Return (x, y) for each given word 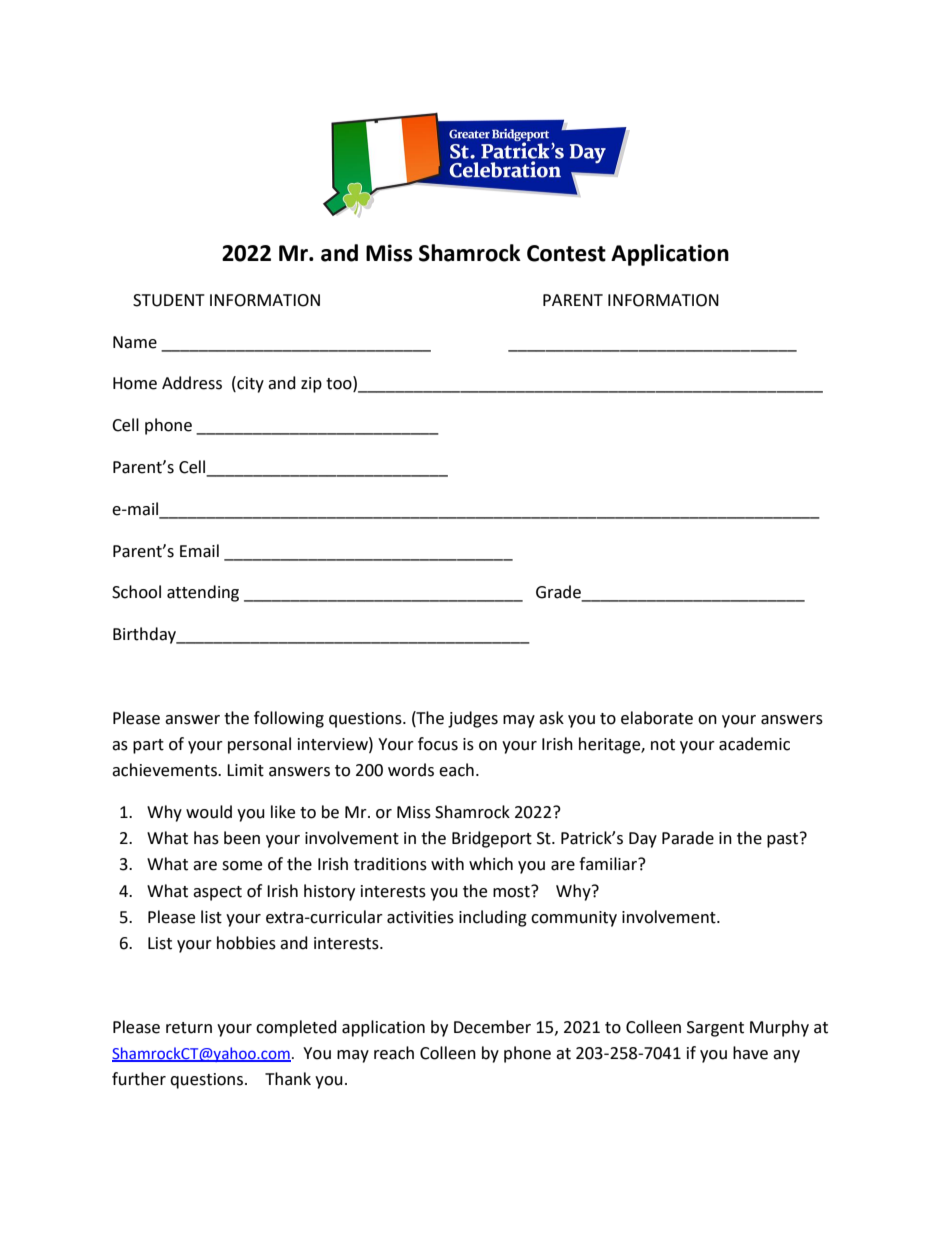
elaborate (657, 718)
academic (754, 744)
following (289, 719)
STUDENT (169, 300)
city (249, 384)
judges (473, 719)
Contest (566, 253)
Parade (688, 838)
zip (311, 385)
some (242, 866)
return (189, 1028)
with (447, 864)
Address (192, 383)
